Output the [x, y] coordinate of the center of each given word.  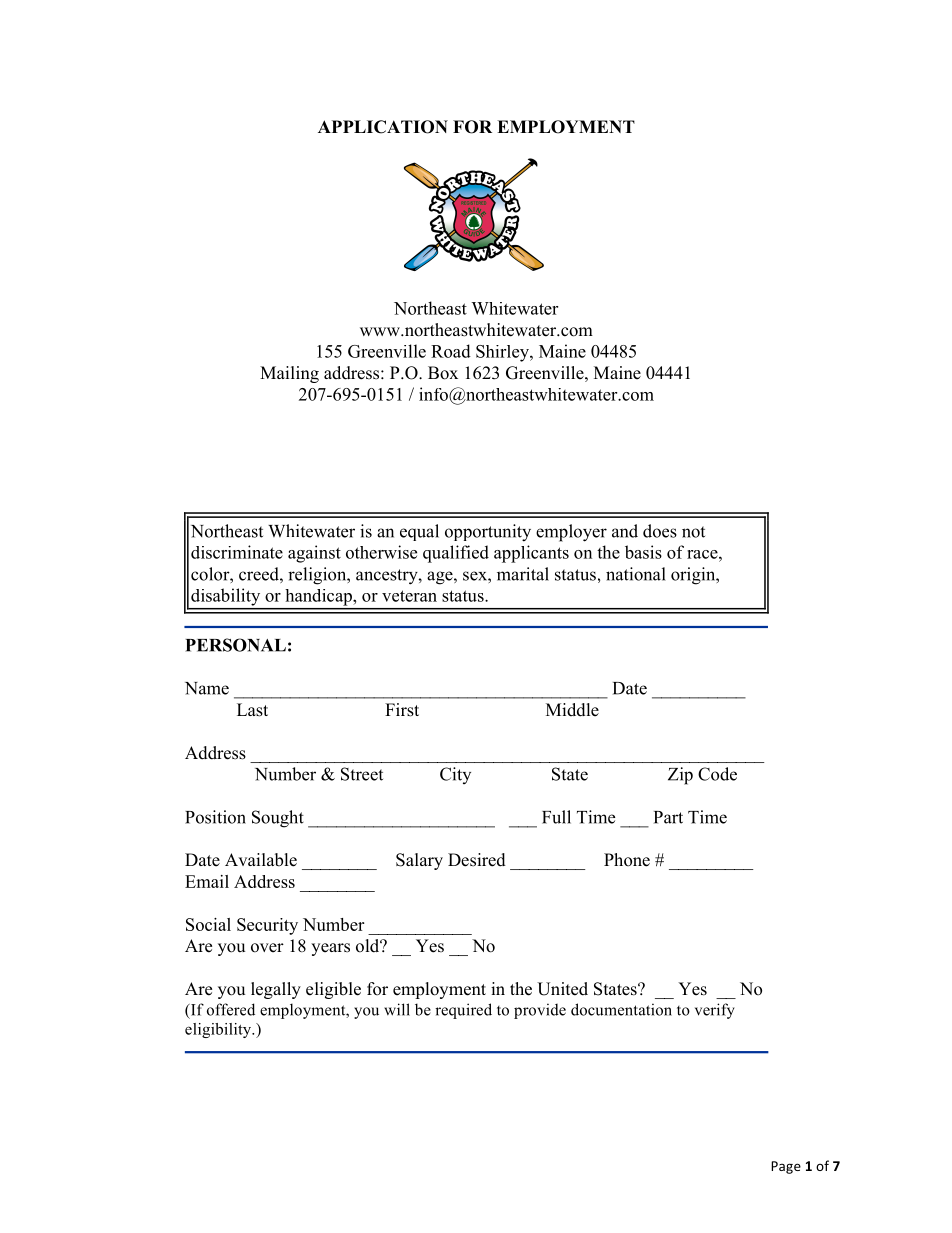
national [636, 574]
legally [276, 990]
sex [476, 576]
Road [451, 351]
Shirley [503, 353]
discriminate [237, 552]
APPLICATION [383, 127]
